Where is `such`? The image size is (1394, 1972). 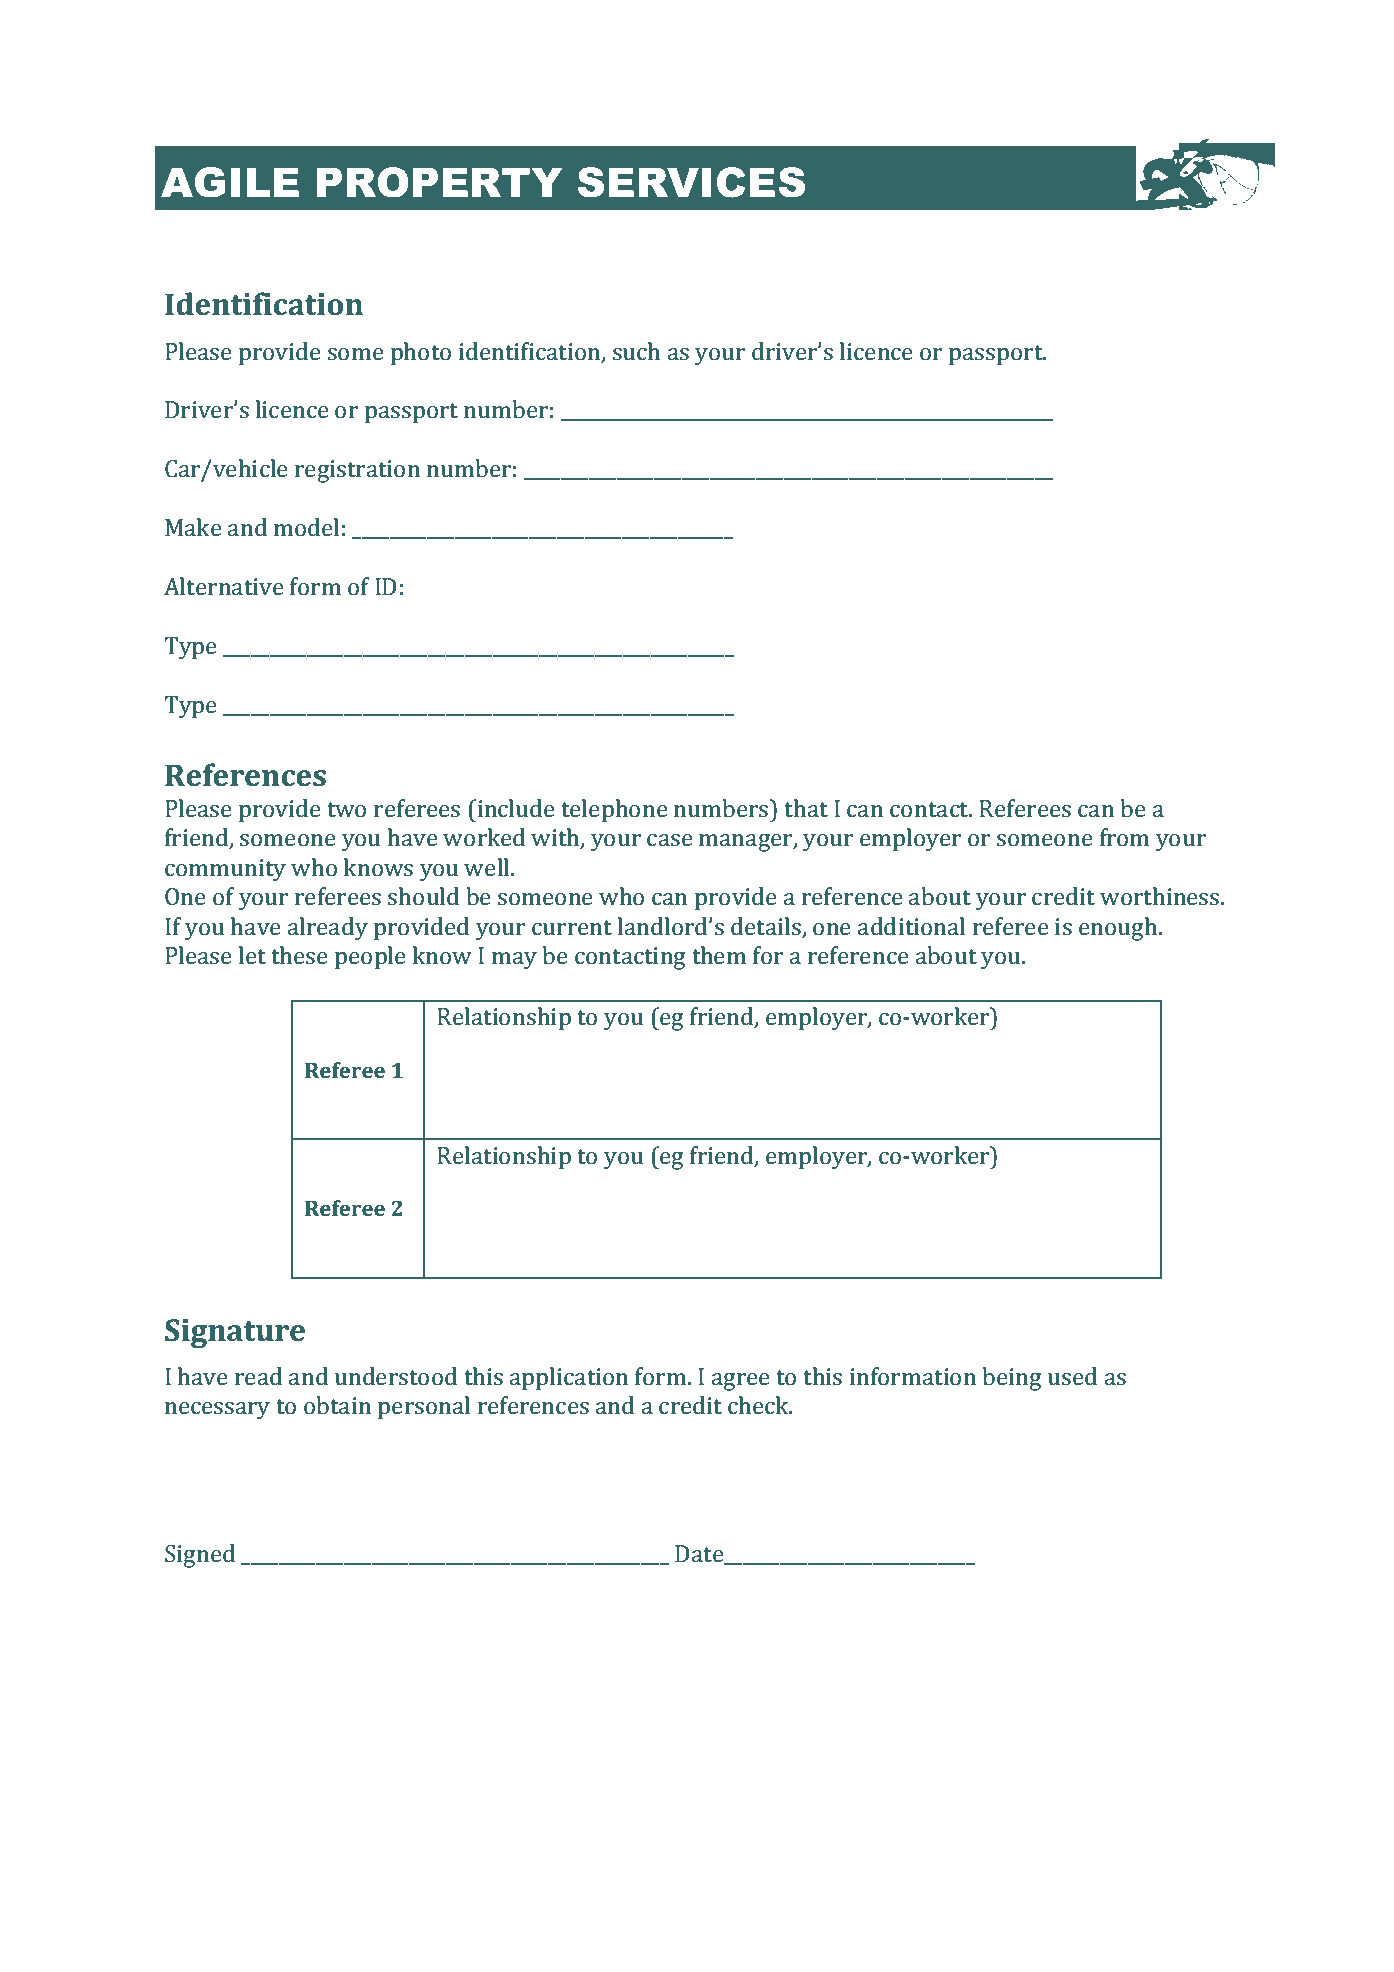 such is located at coordinates (636, 351).
